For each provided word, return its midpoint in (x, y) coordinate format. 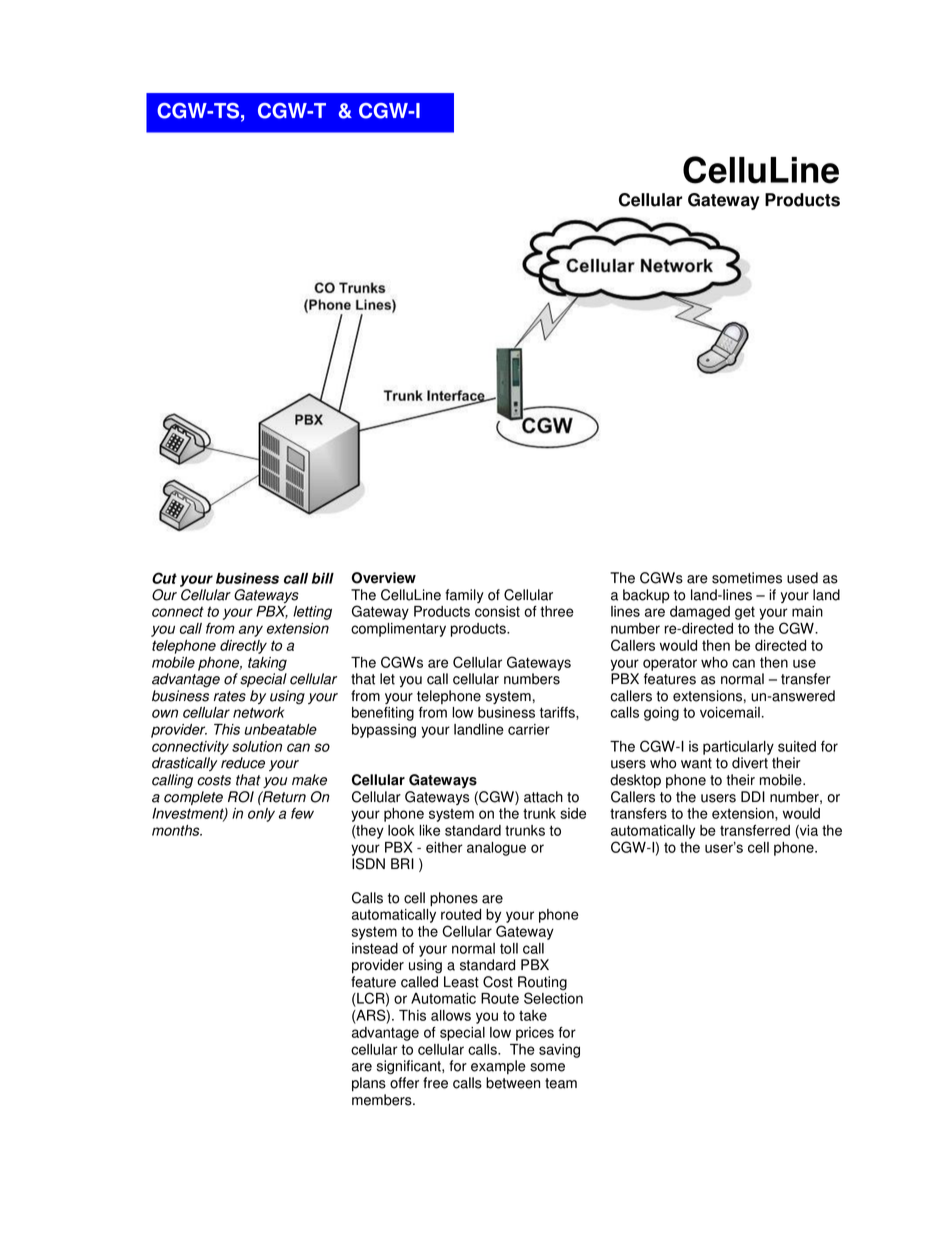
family (464, 596)
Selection (553, 998)
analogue (496, 849)
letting (312, 613)
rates (230, 696)
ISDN (368, 864)
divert (750, 763)
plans (369, 1084)
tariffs (558, 713)
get (745, 613)
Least (461, 982)
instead (375, 948)
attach (543, 797)
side (573, 813)
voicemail (730, 712)
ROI (241, 797)
